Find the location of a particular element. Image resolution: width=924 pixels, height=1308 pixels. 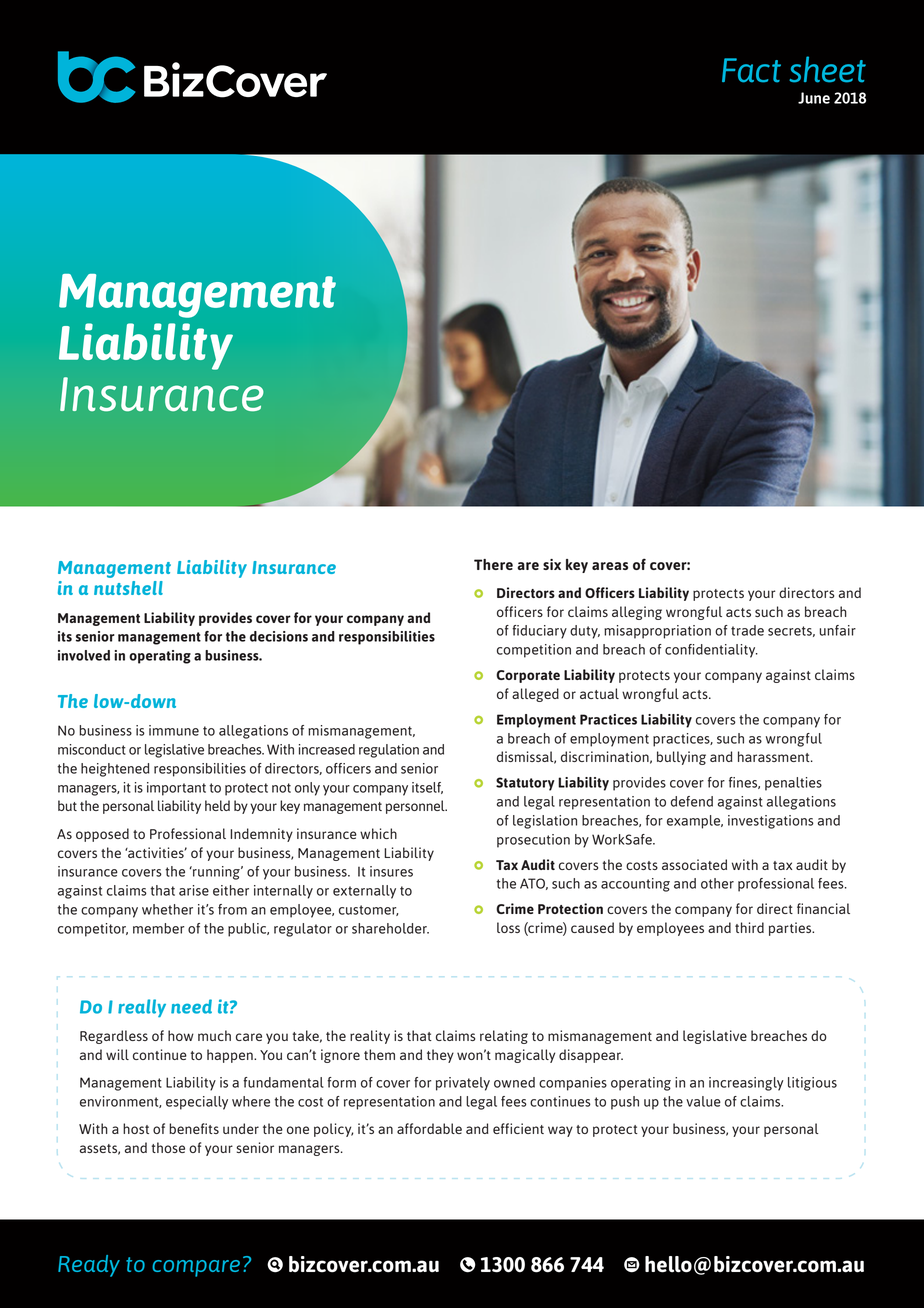

insures is located at coordinates (391, 871).
